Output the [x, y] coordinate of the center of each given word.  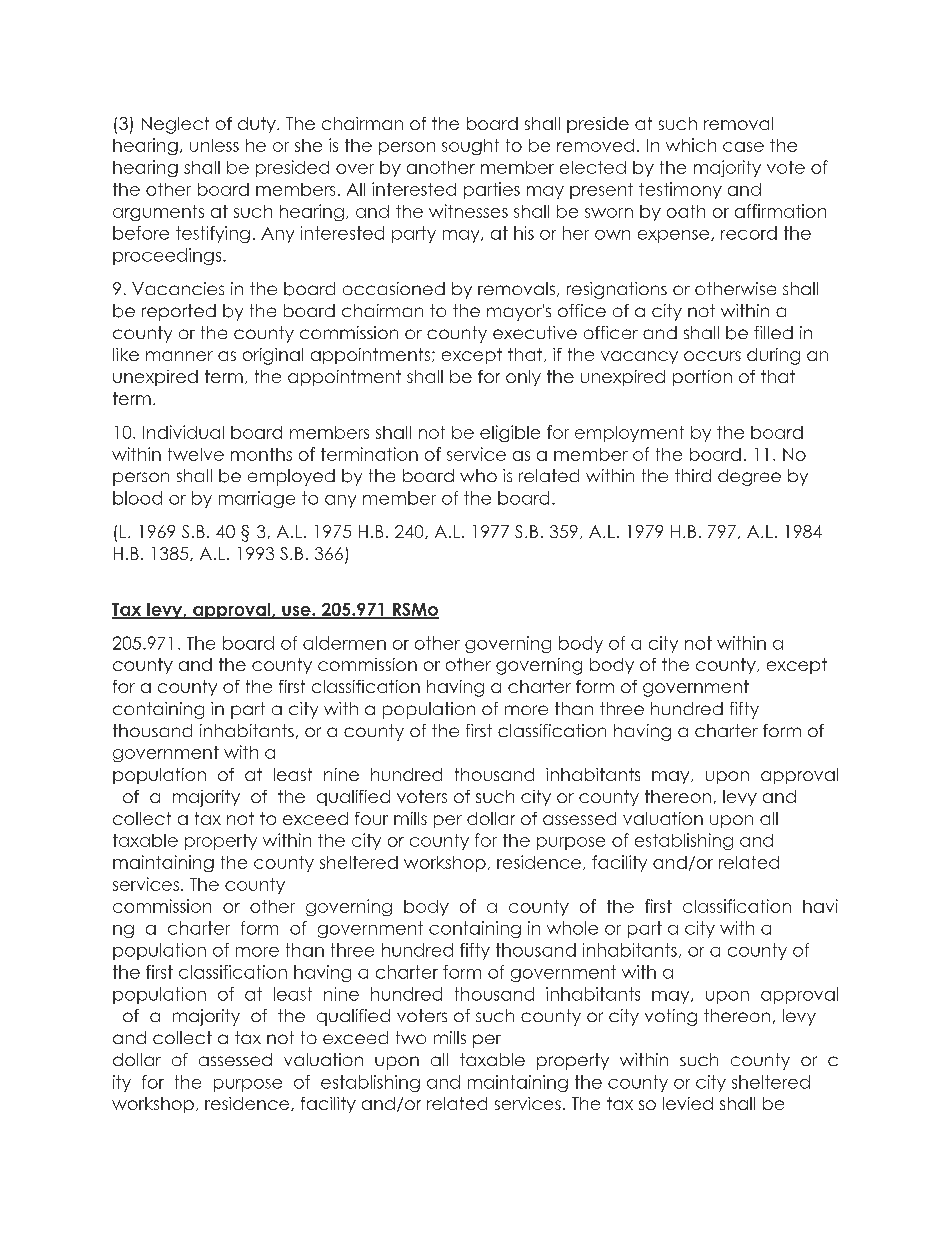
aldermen [344, 643]
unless [214, 145]
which [691, 145]
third [693, 475]
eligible [510, 433]
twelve [196, 454]
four [371, 818]
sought [470, 147]
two [411, 1037]
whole [572, 928]
